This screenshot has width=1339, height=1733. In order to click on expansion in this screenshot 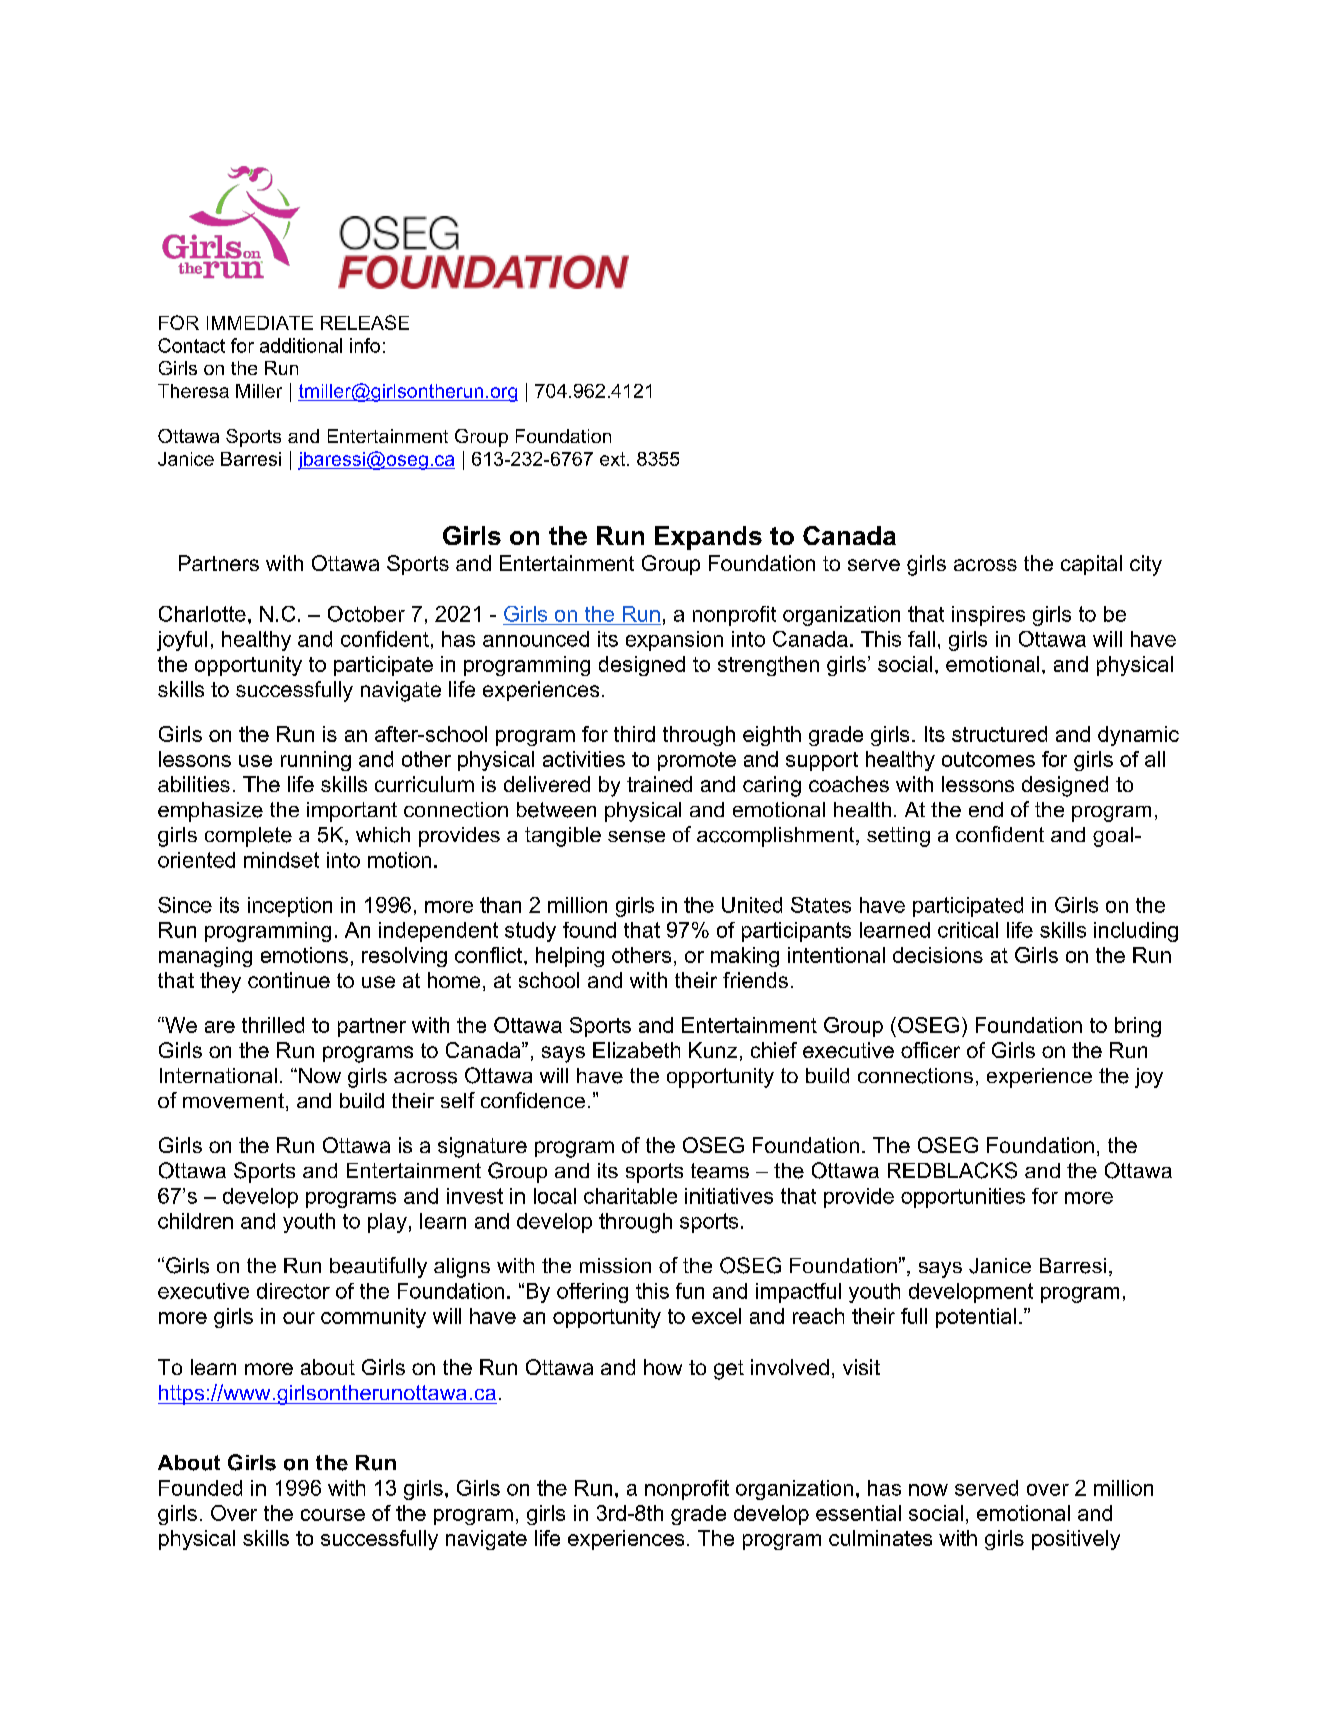, I will do `click(674, 641)`.
